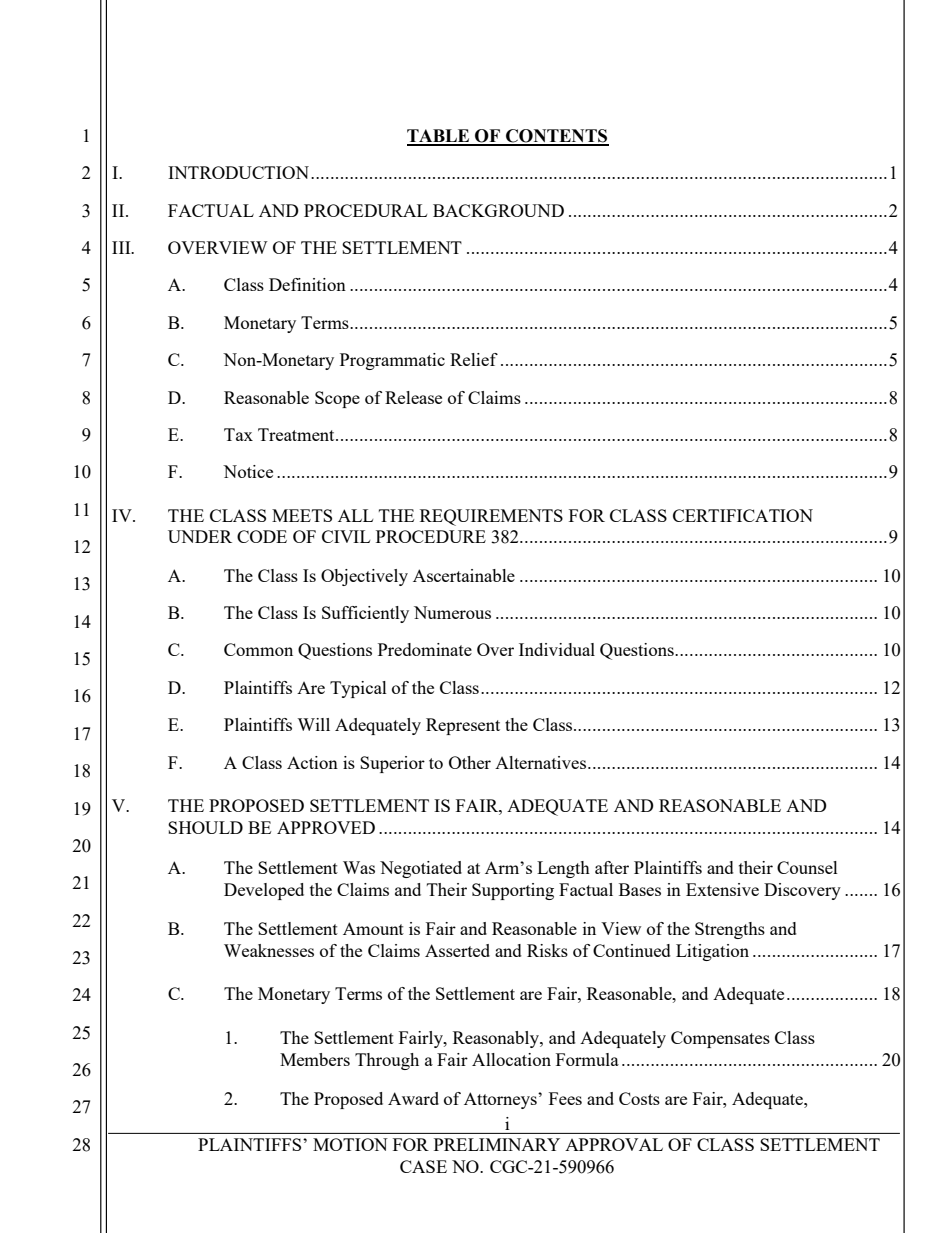 Image resolution: width=952 pixels, height=1233 pixels. I want to click on Asserted, so click(457, 950).
